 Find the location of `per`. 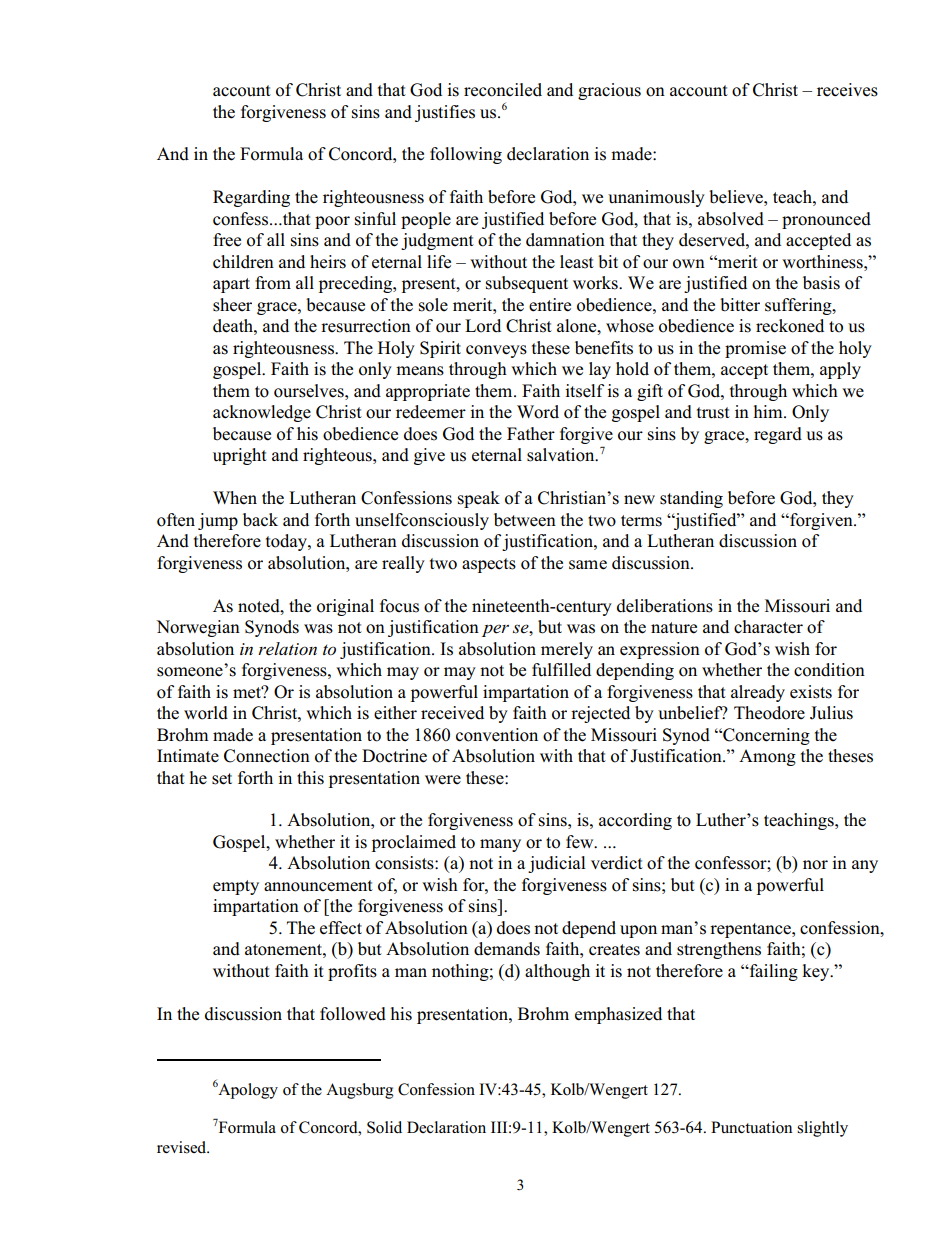

per is located at coordinates (495, 630).
